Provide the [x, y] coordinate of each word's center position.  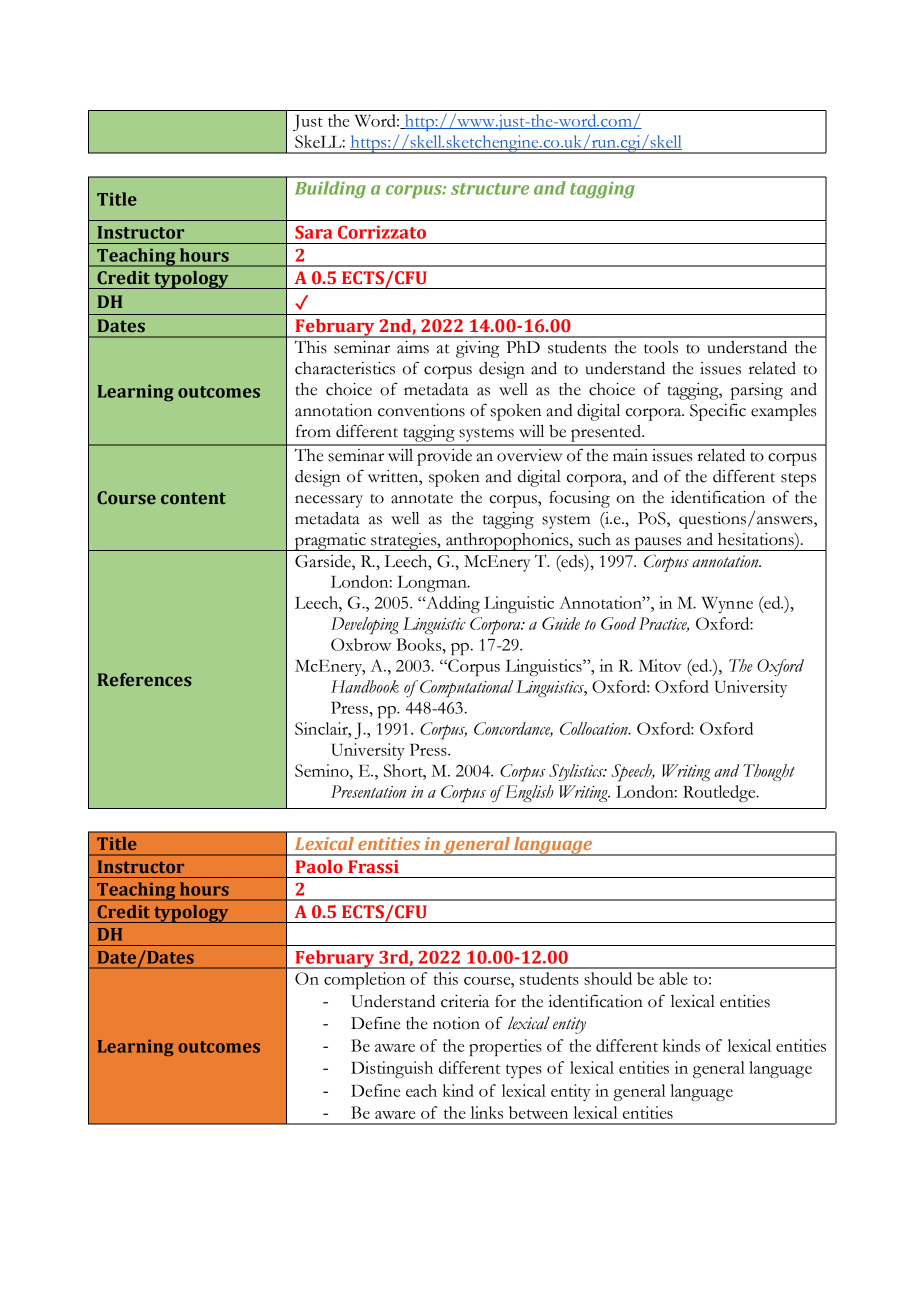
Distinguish [392, 1069]
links [487, 1112]
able [673, 978]
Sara [313, 232]
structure [490, 189]
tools [661, 347]
